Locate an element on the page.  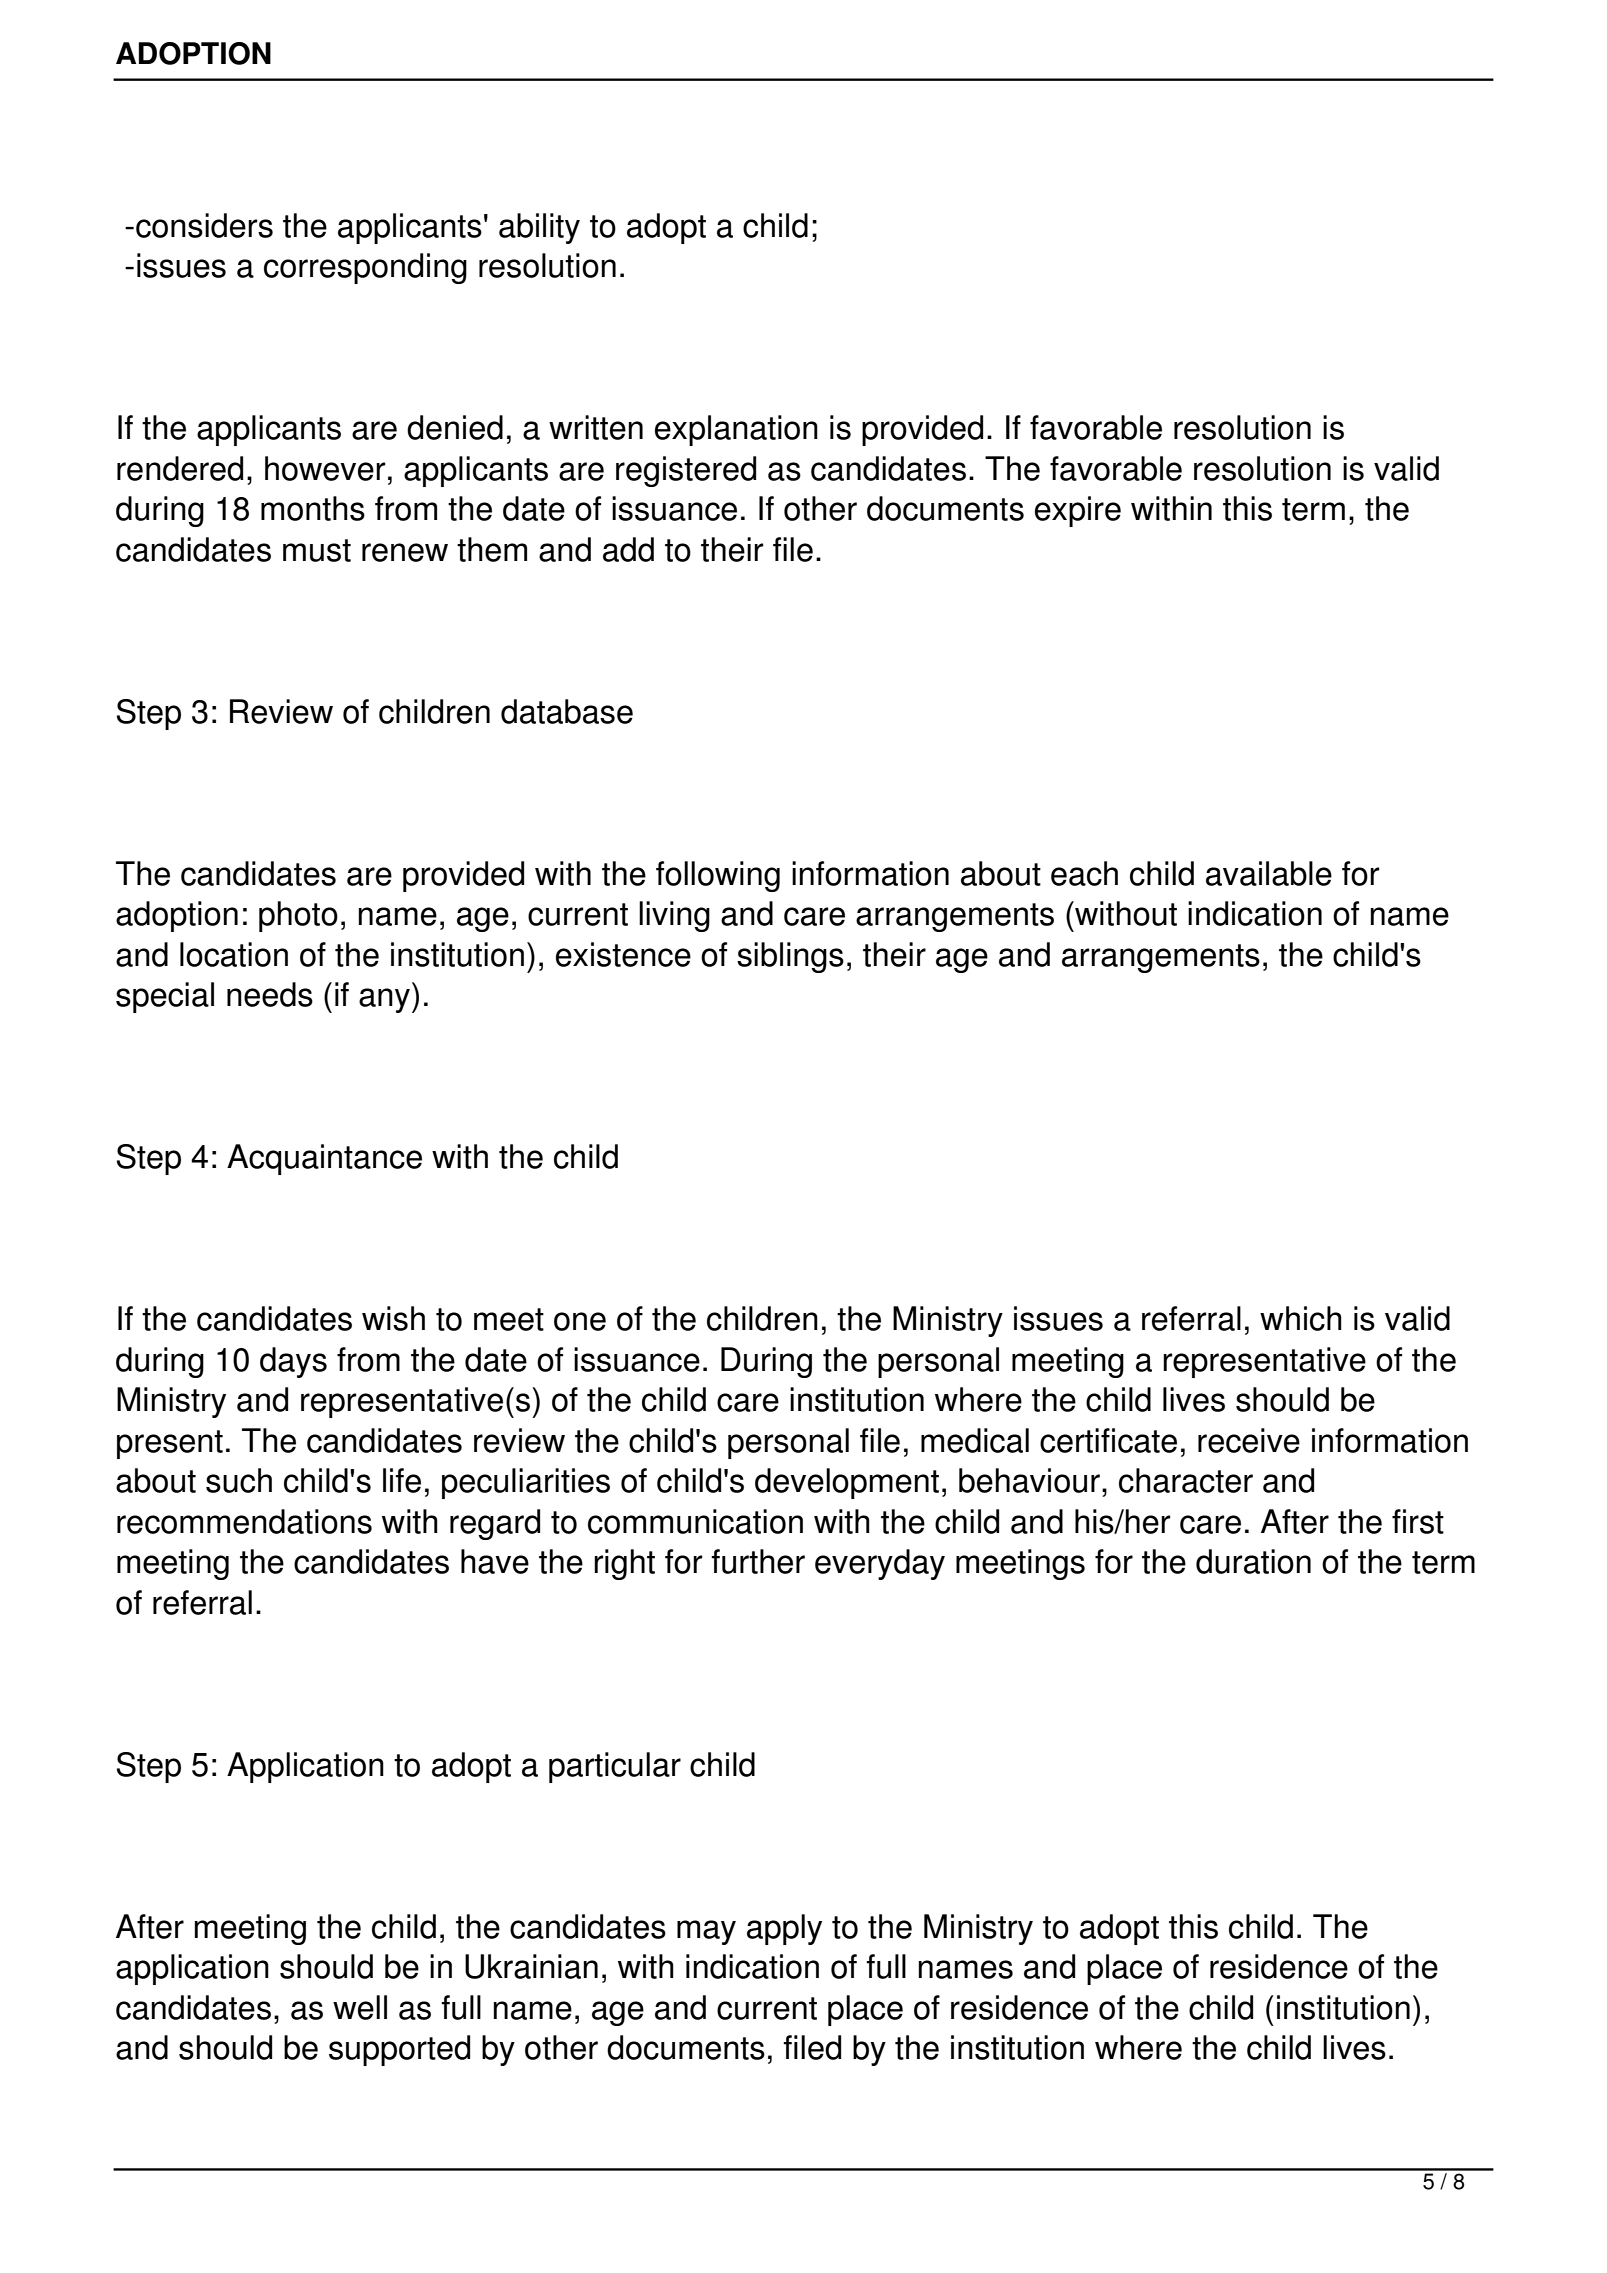
database is located at coordinates (567, 711).
